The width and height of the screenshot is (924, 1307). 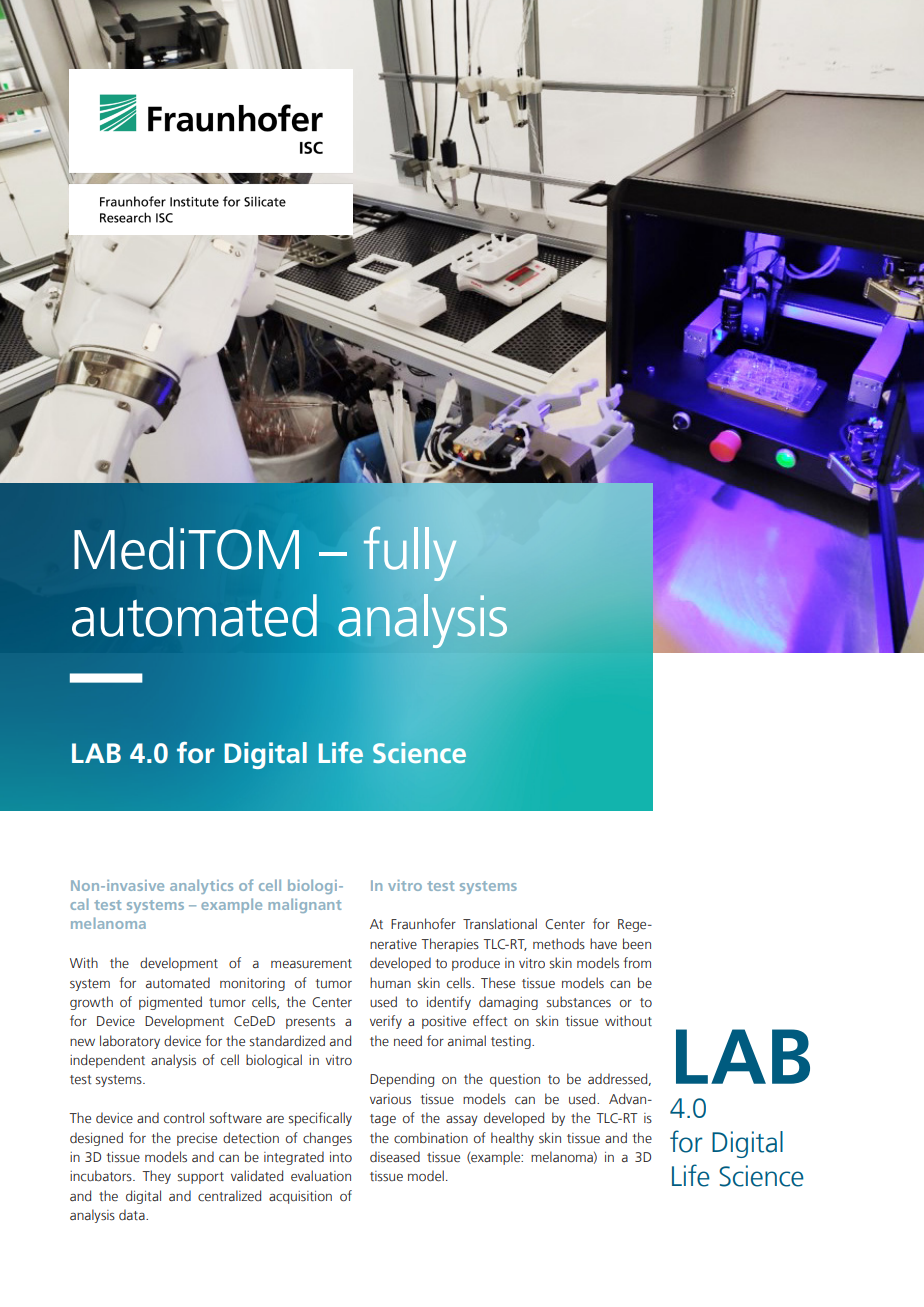 I want to click on Fraunhofer, so click(x=423, y=923).
